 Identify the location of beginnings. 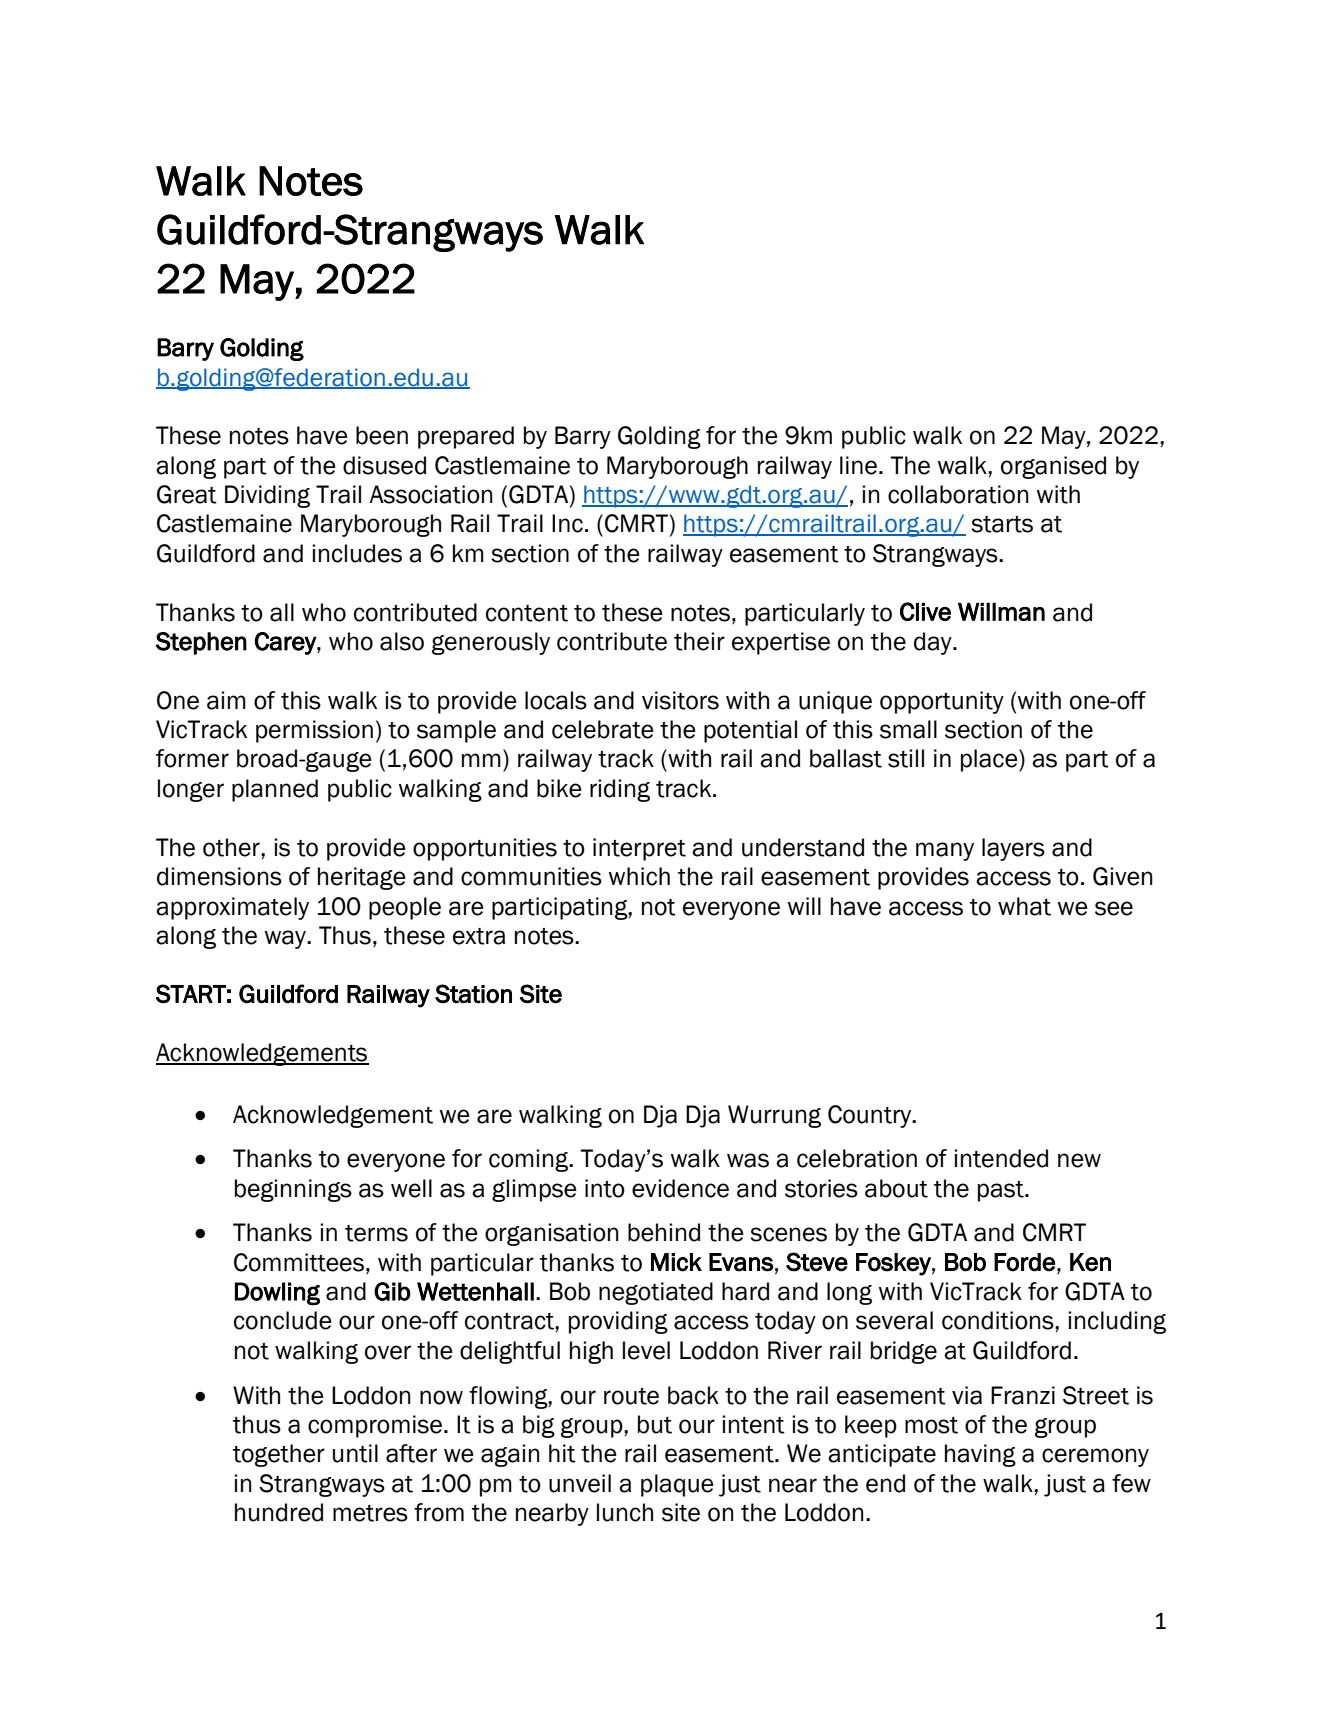
(293, 1190).
